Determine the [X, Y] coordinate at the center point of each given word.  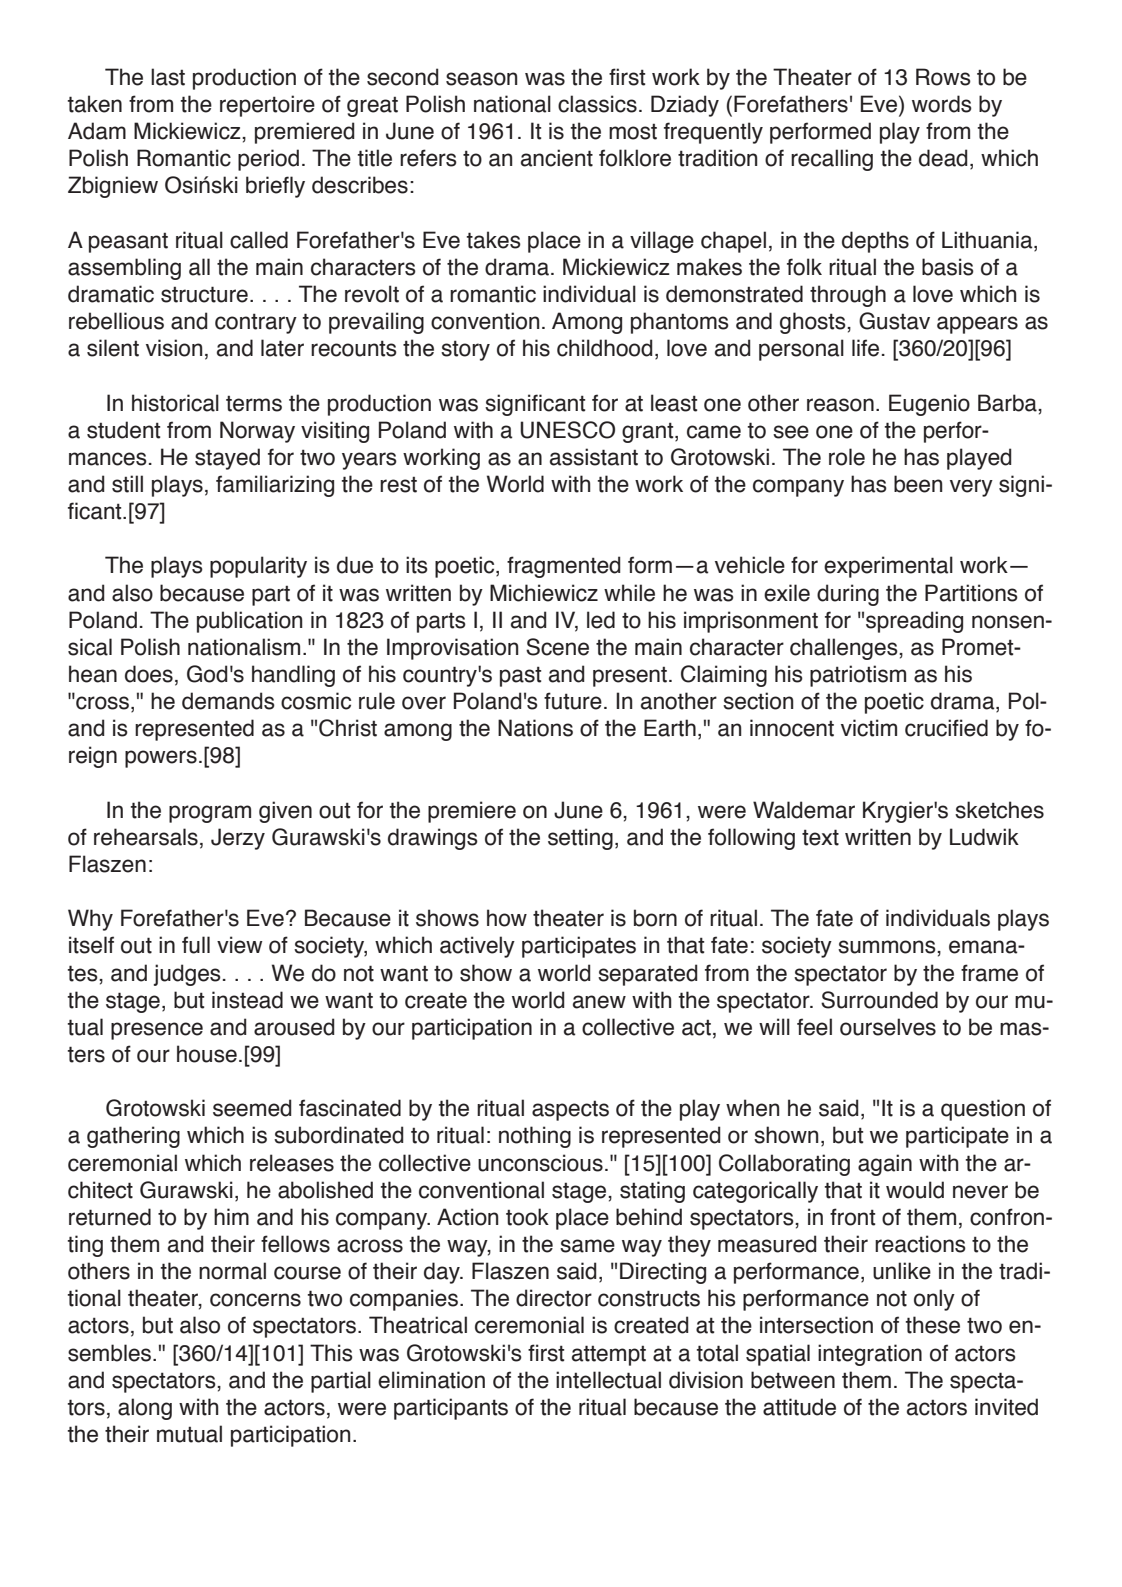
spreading [914, 622]
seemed [252, 1108]
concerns [255, 1300]
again [885, 1165]
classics [597, 104]
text [820, 837]
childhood [604, 348]
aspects [570, 1110]
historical [175, 403]
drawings [433, 839]
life [865, 348]
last [168, 77]
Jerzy [238, 839]
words [942, 104]
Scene [557, 647]
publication [249, 622]
